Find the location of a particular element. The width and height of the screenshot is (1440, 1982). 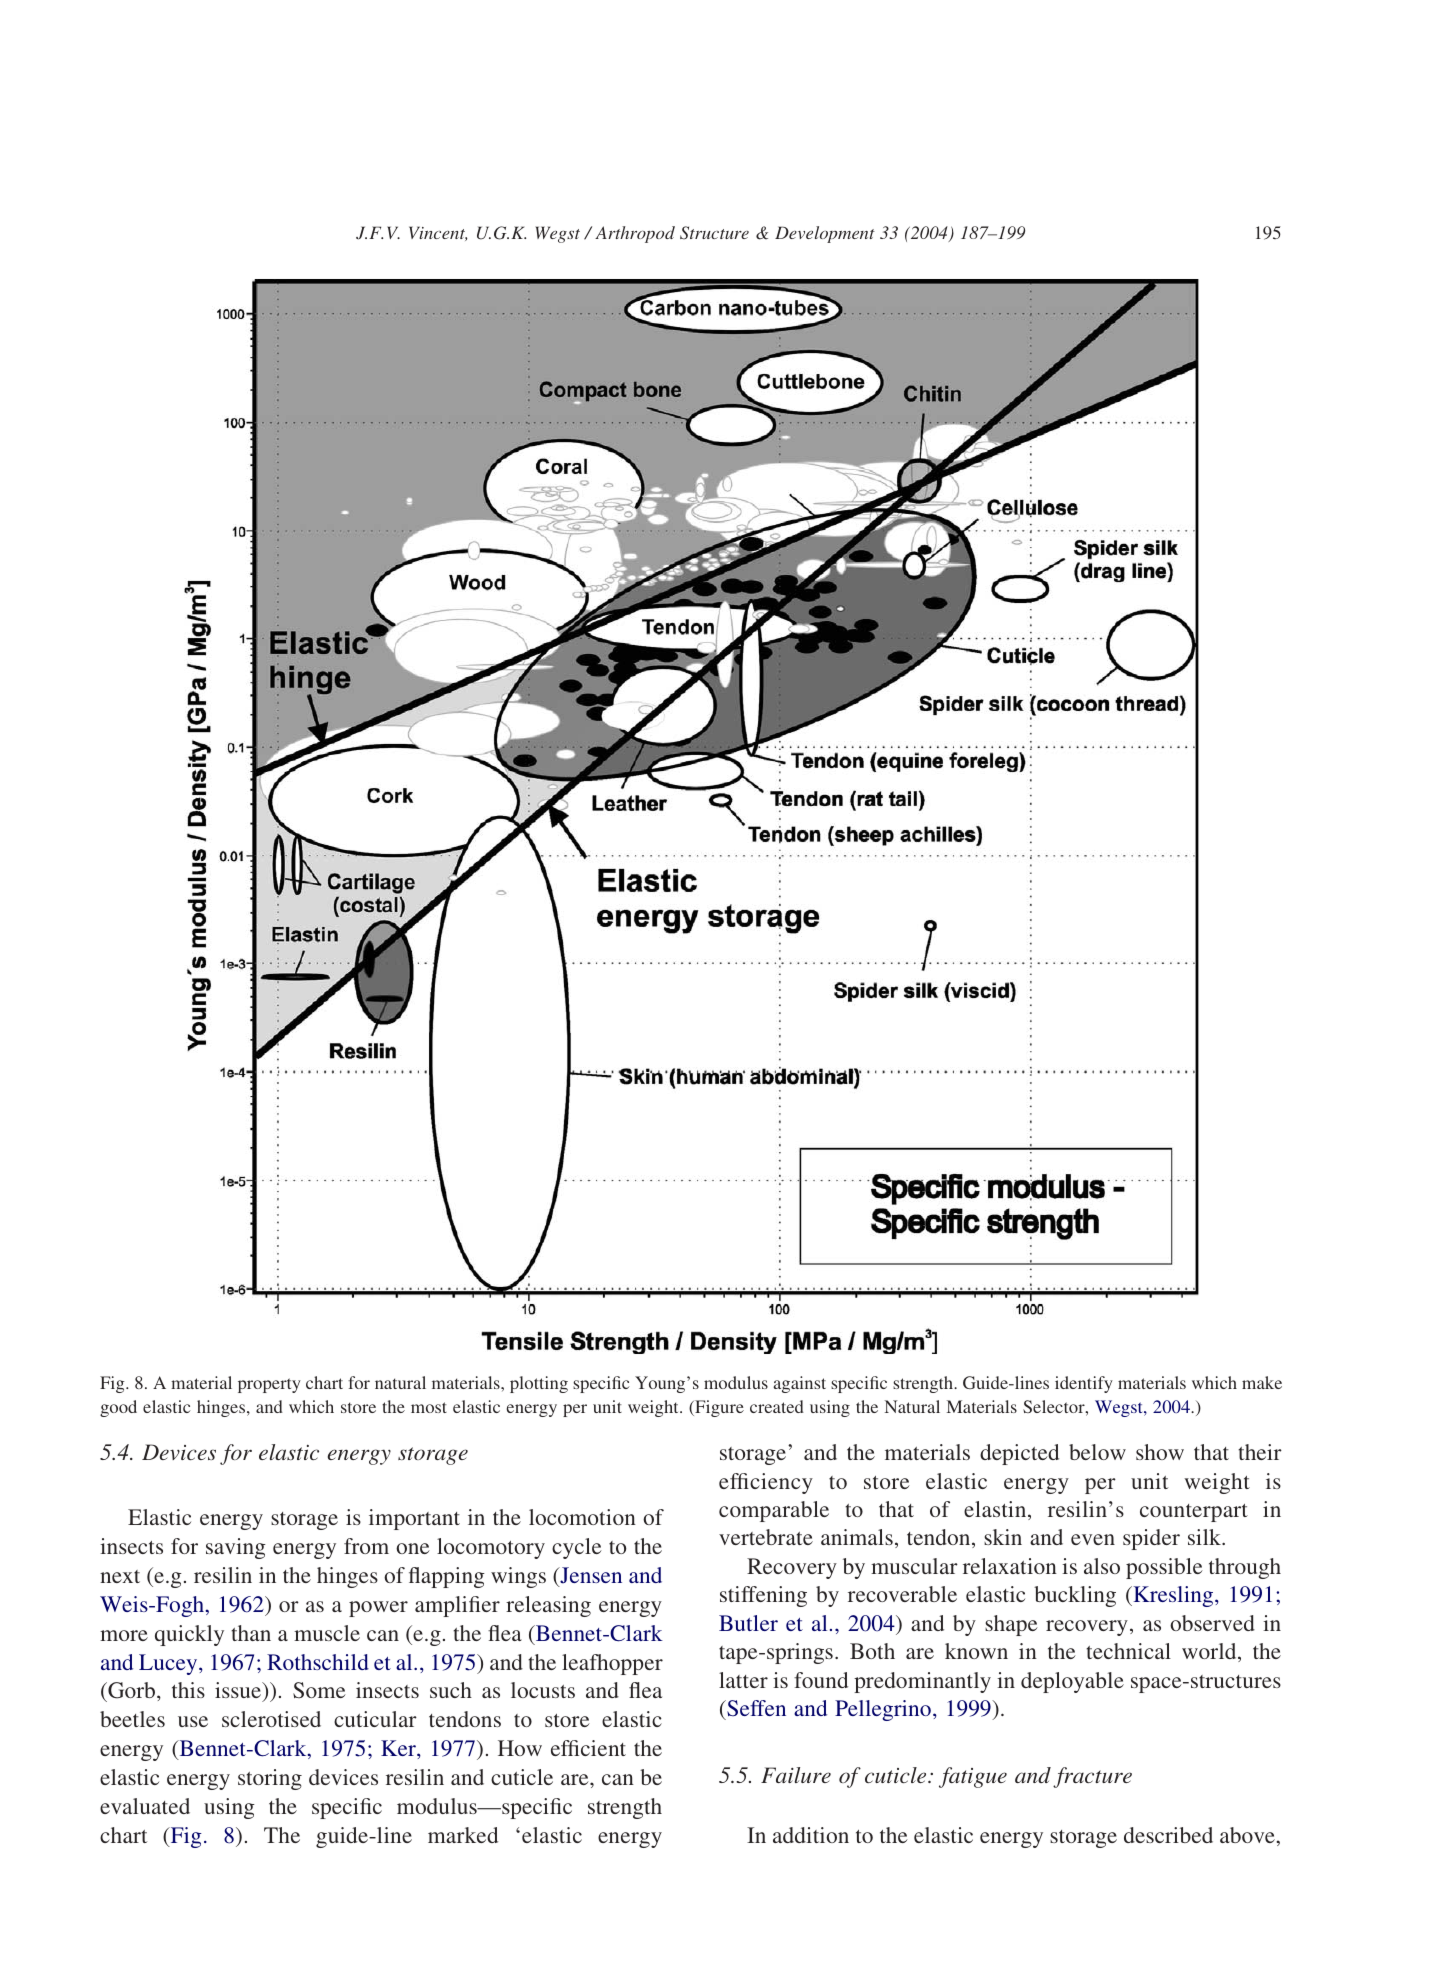

Arthropod is located at coordinates (635, 234).
